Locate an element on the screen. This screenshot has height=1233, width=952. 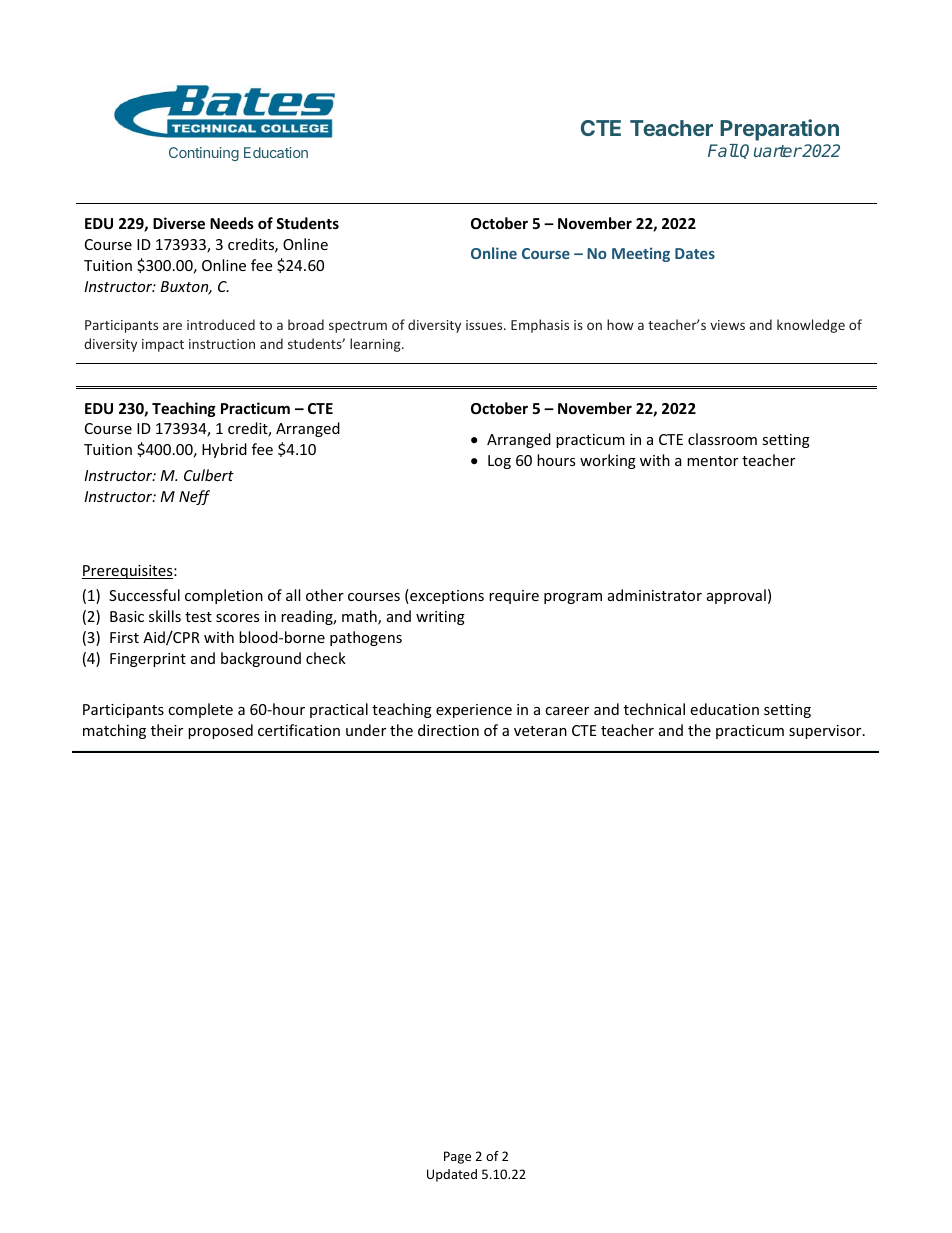
Fall is located at coordinates (723, 150).
